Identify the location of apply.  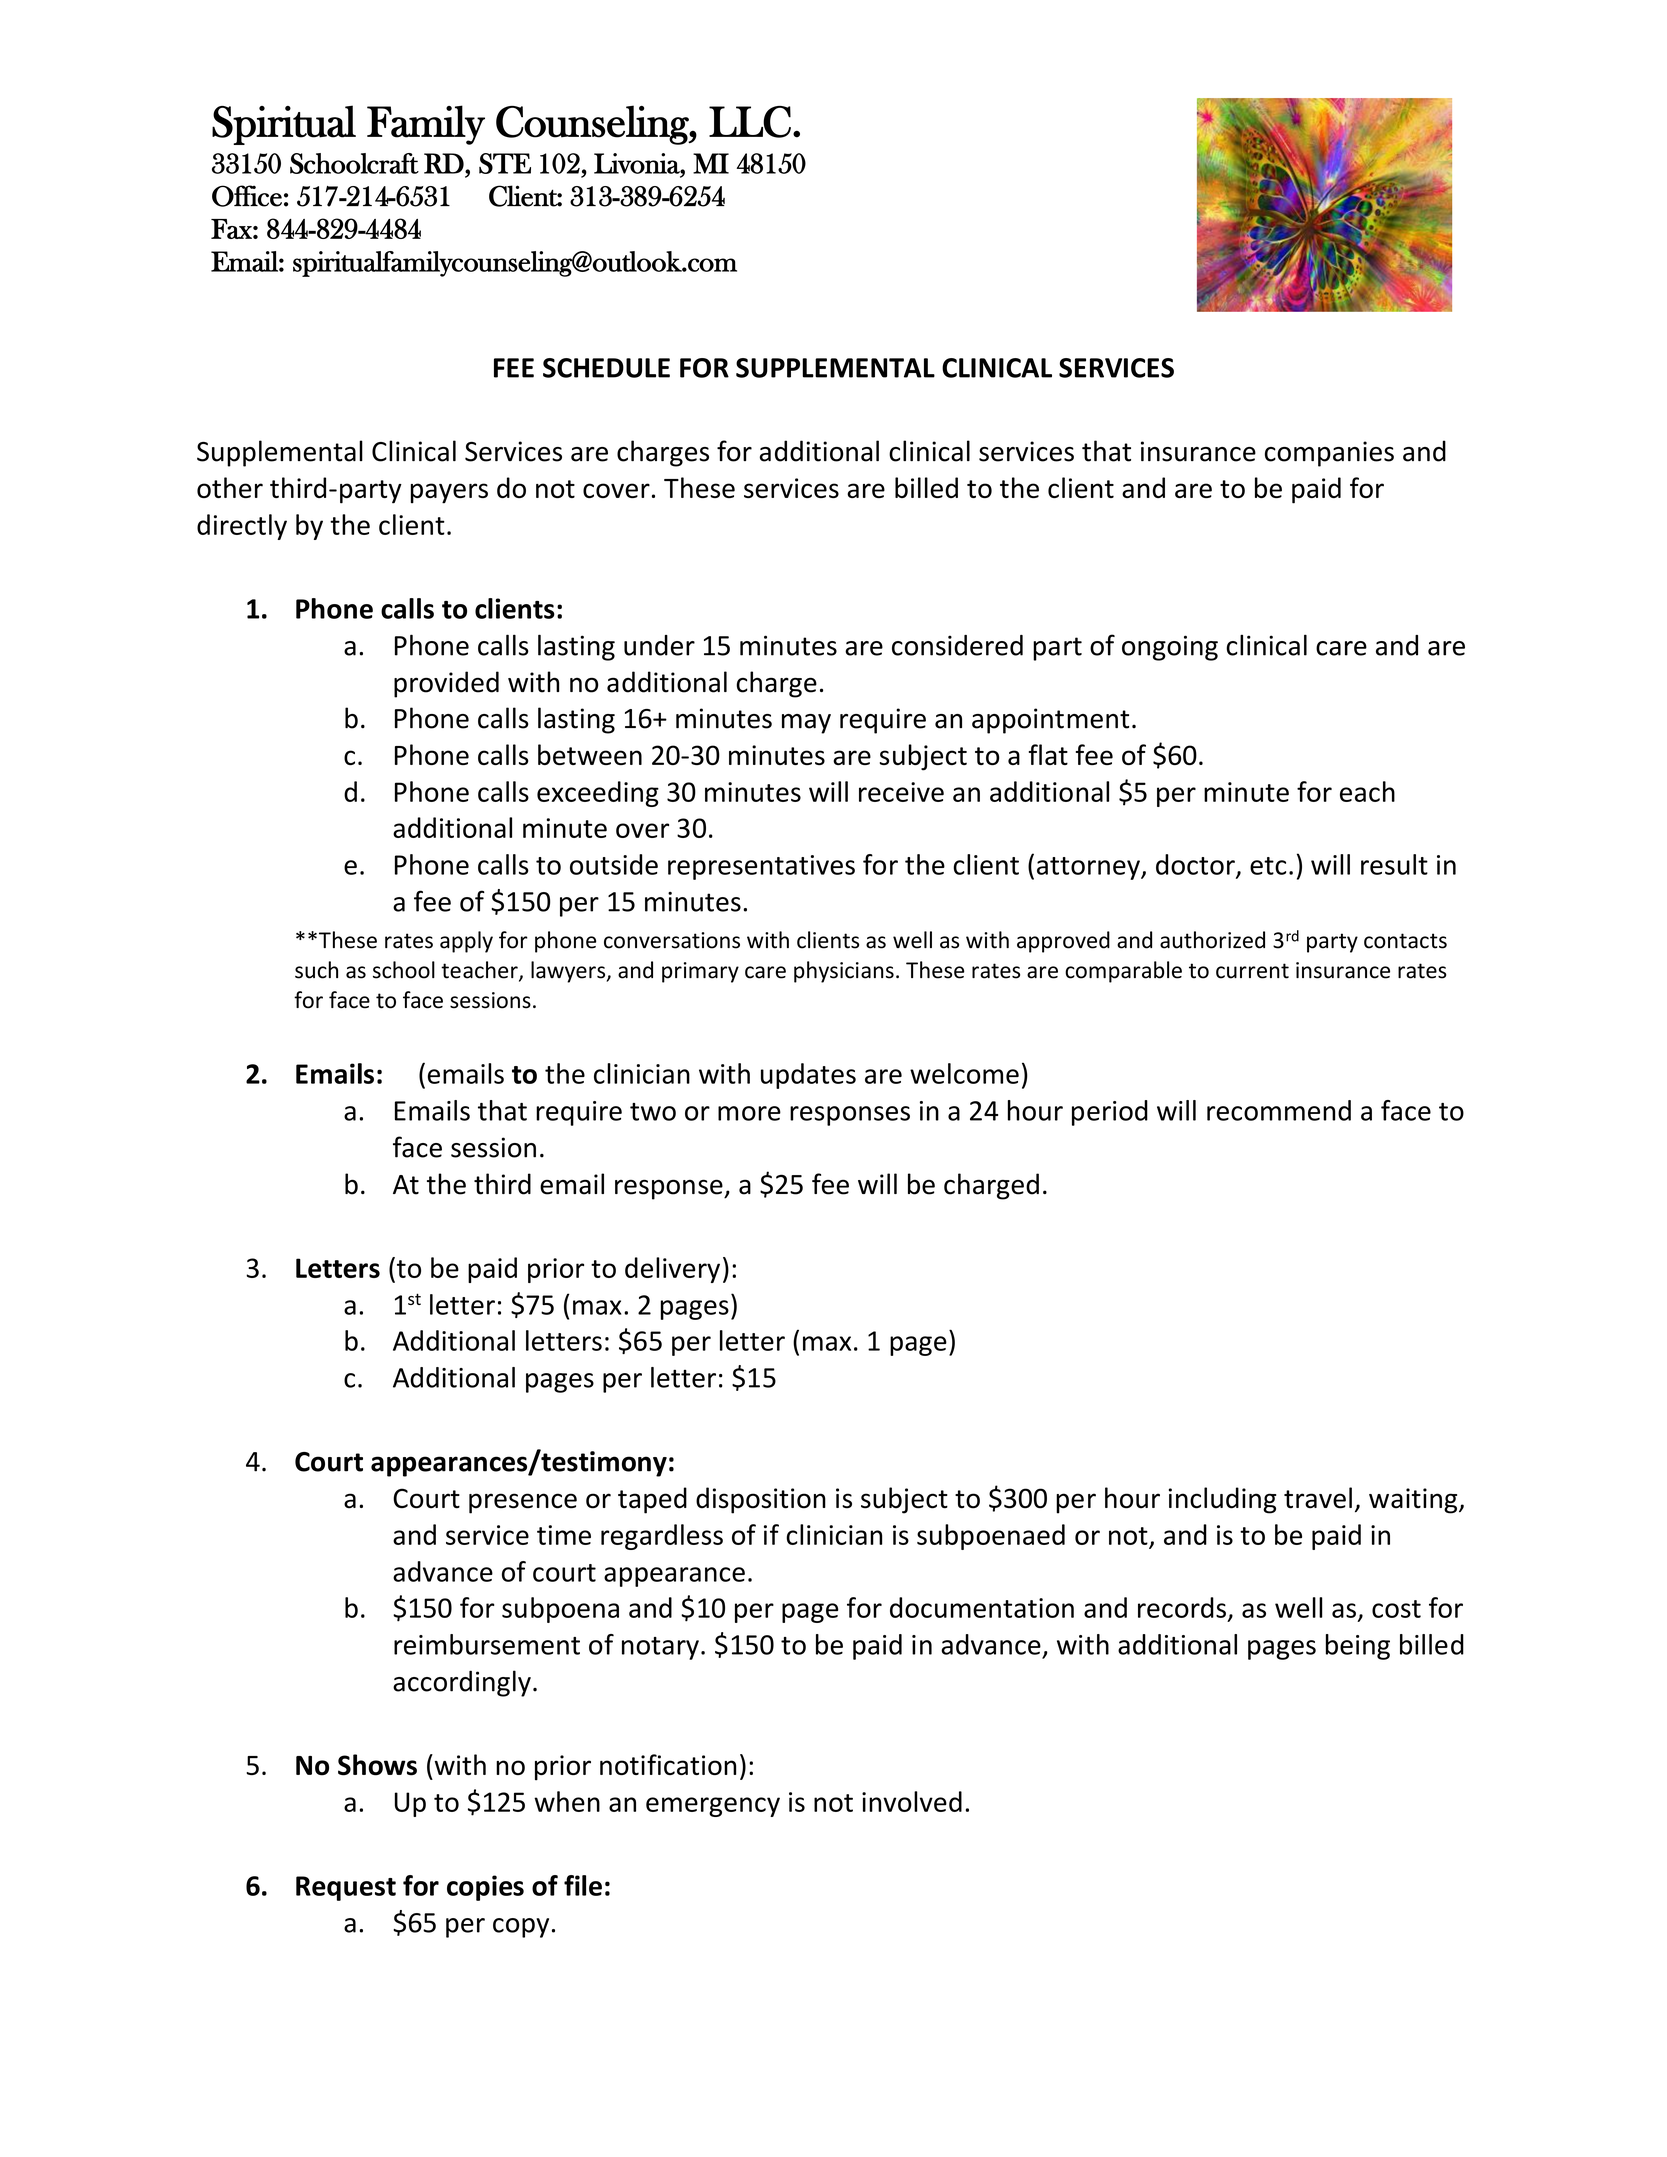
(466, 942).
